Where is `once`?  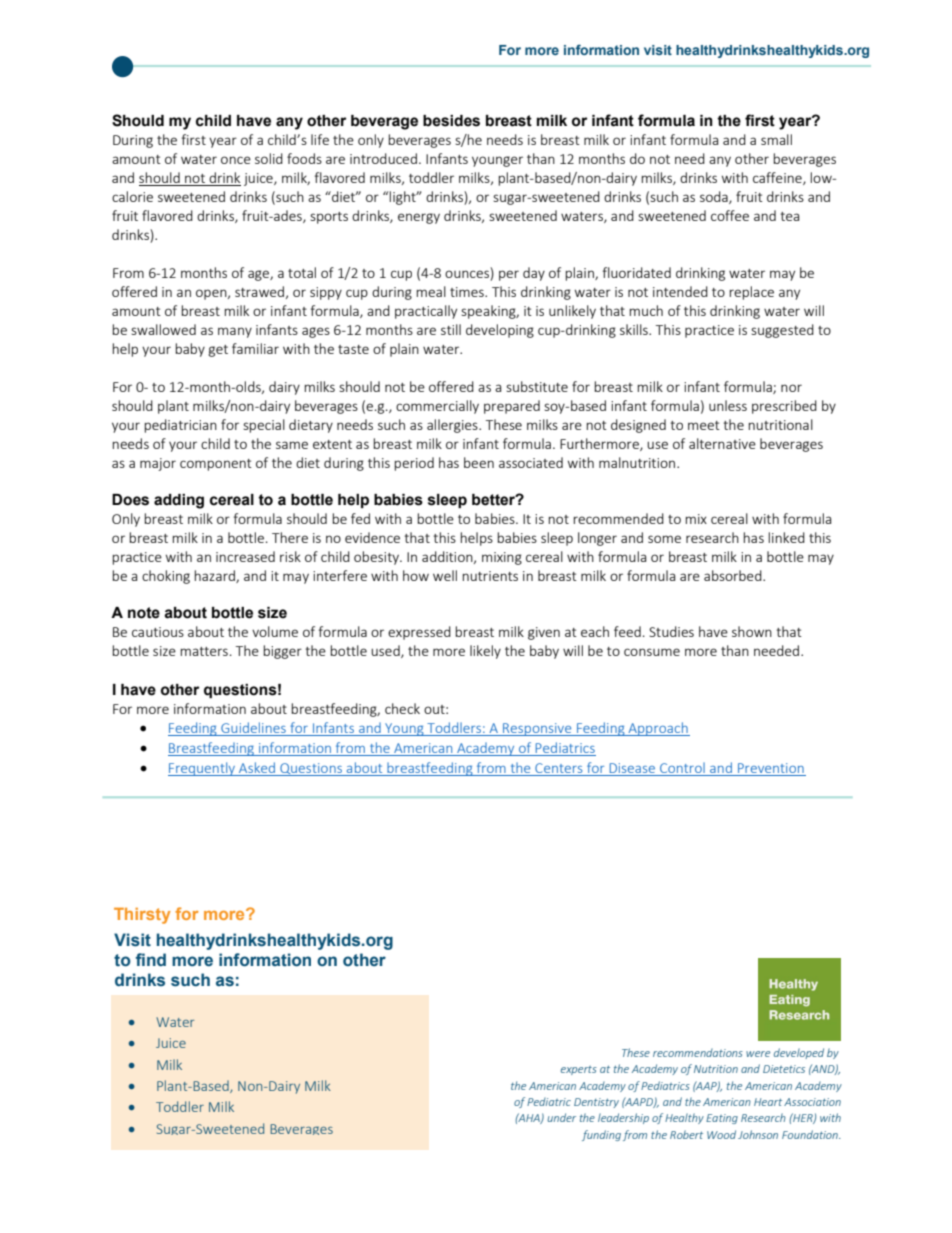 once is located at coordinates (236, 160).
